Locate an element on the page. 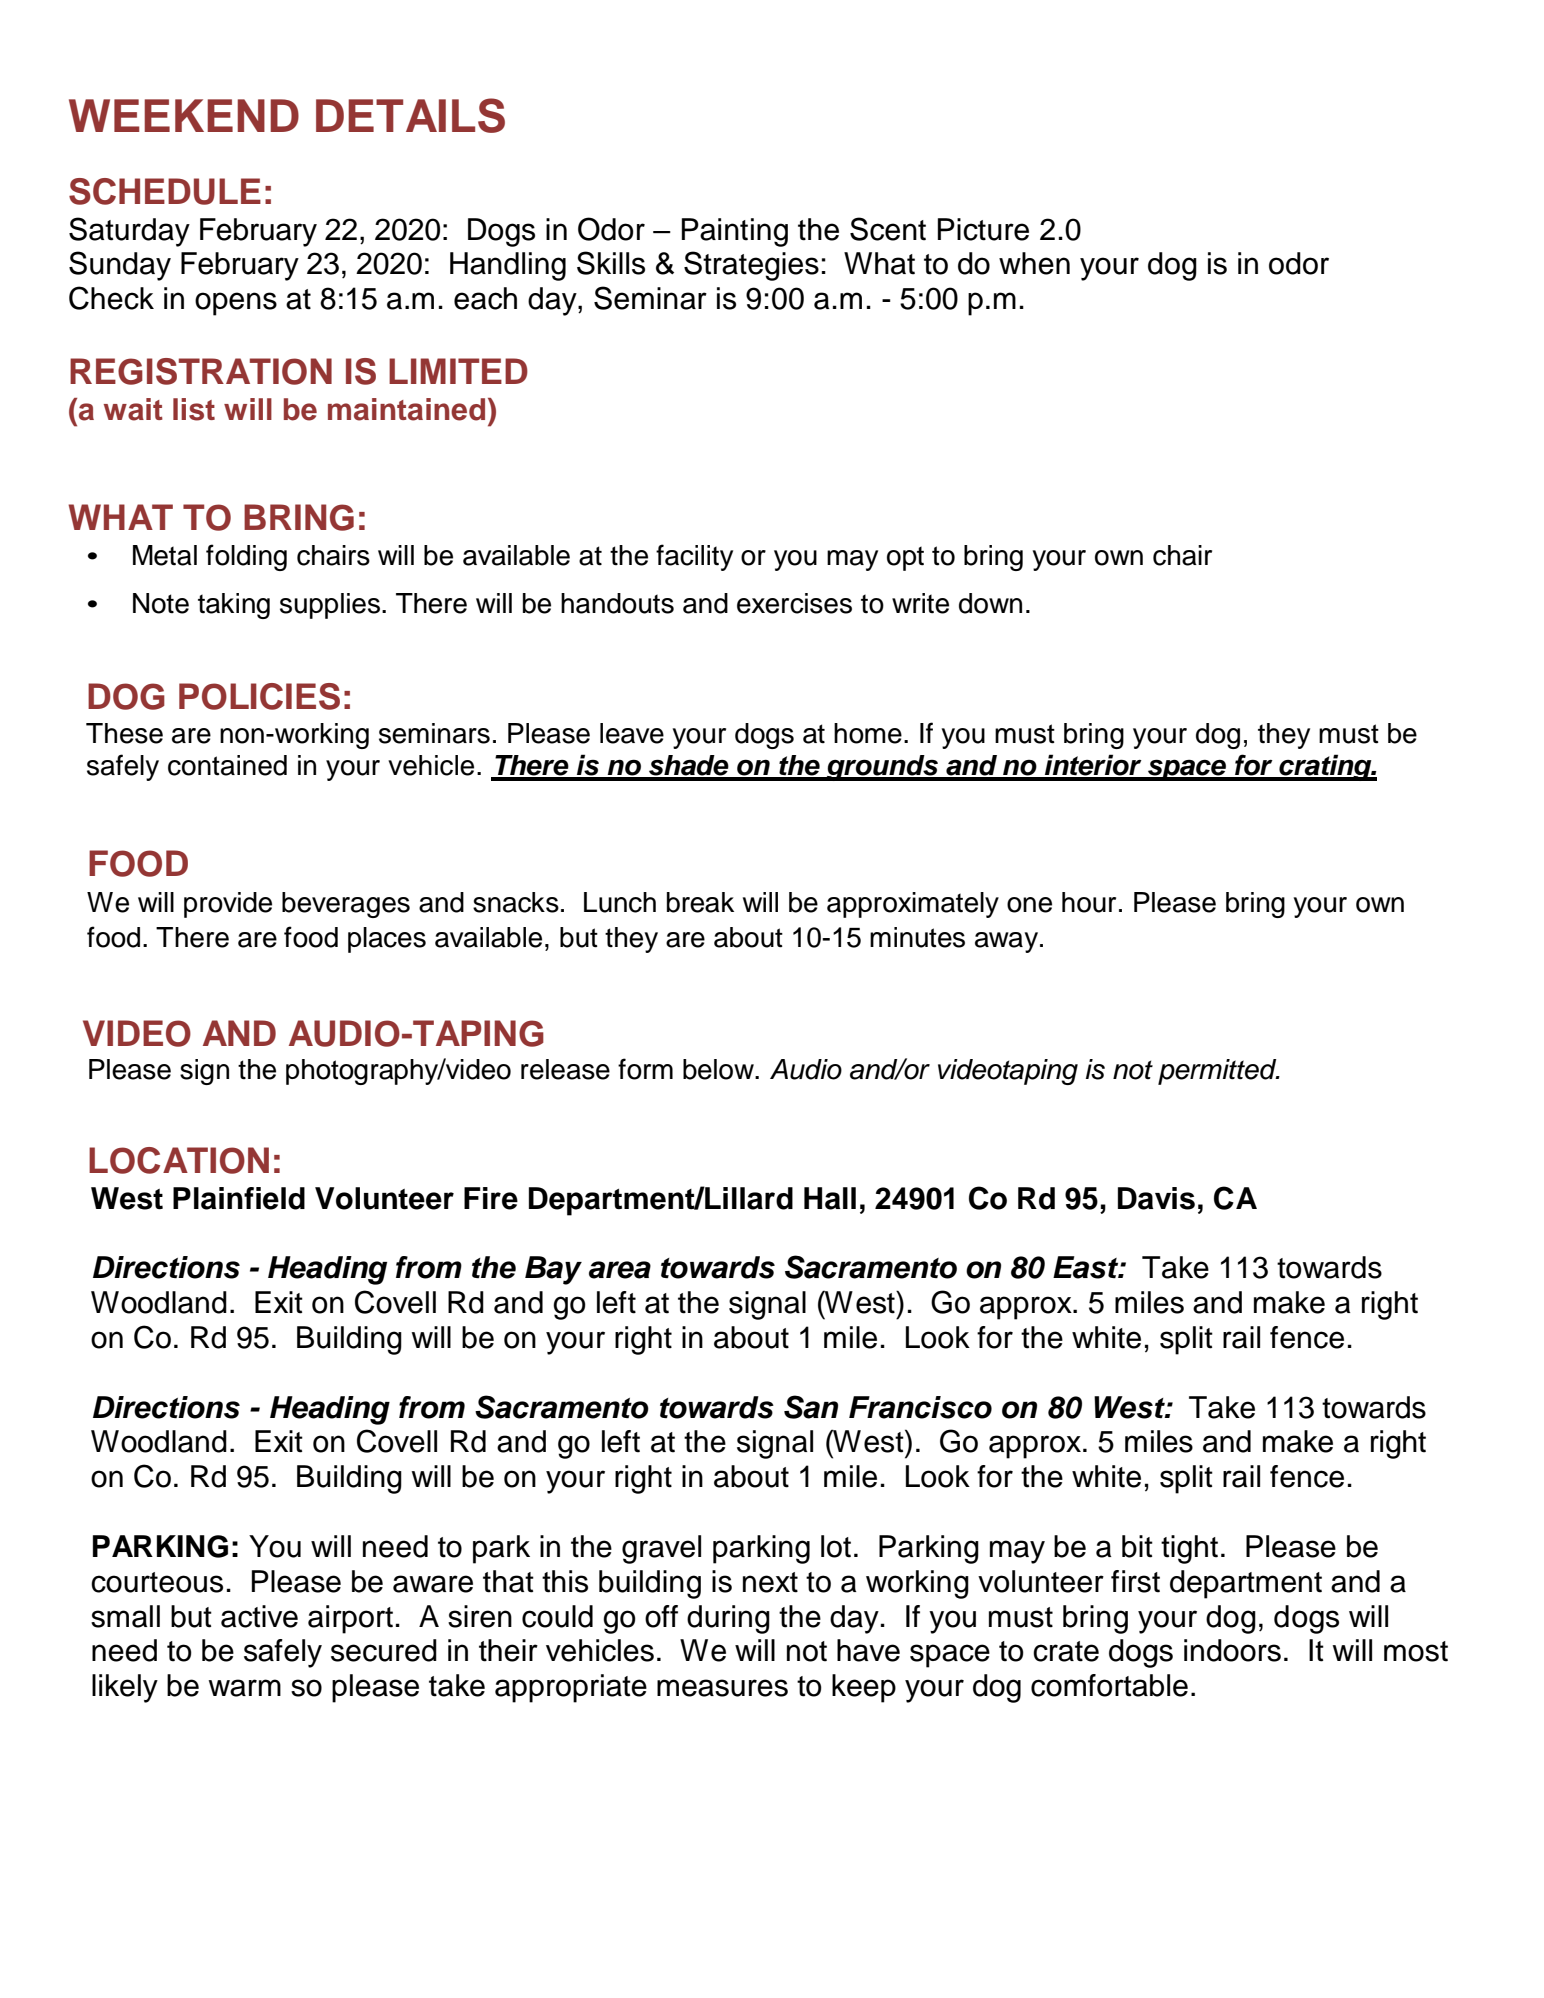 The width and height of the page is (1544, 1998). hour is located at coordinates (1089, 902).
